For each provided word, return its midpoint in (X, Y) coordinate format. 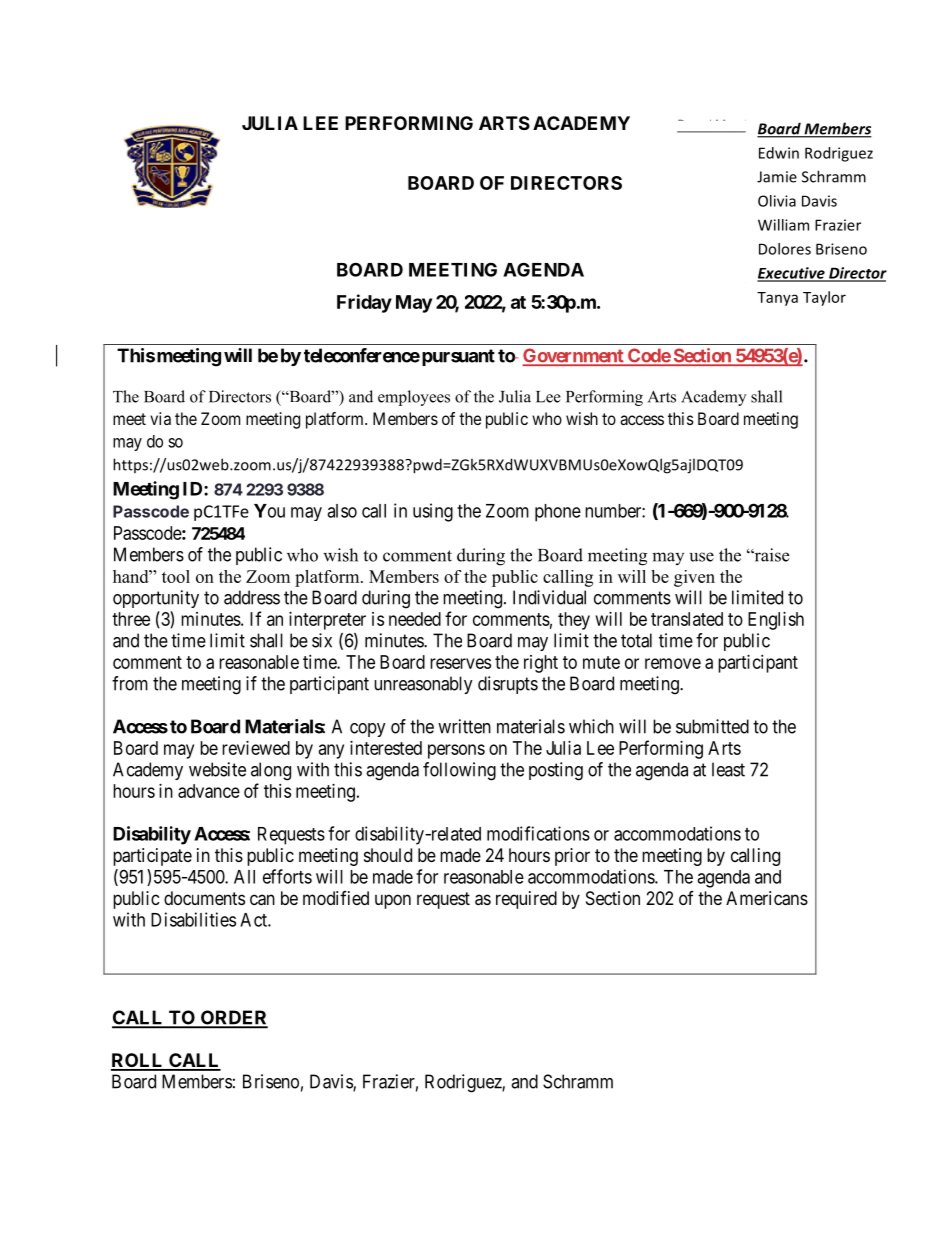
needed (415, 619)
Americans (767, 898)
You (269, 511)
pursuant (457, 357)
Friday (364, 303)
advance (209, 791)
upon (393, 901)
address (252, 597)
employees (414, 398)
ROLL (138, 1061)
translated (687, 619)
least (728, 769)
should (388, 855)
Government (574, 356)
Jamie (777, 177)
